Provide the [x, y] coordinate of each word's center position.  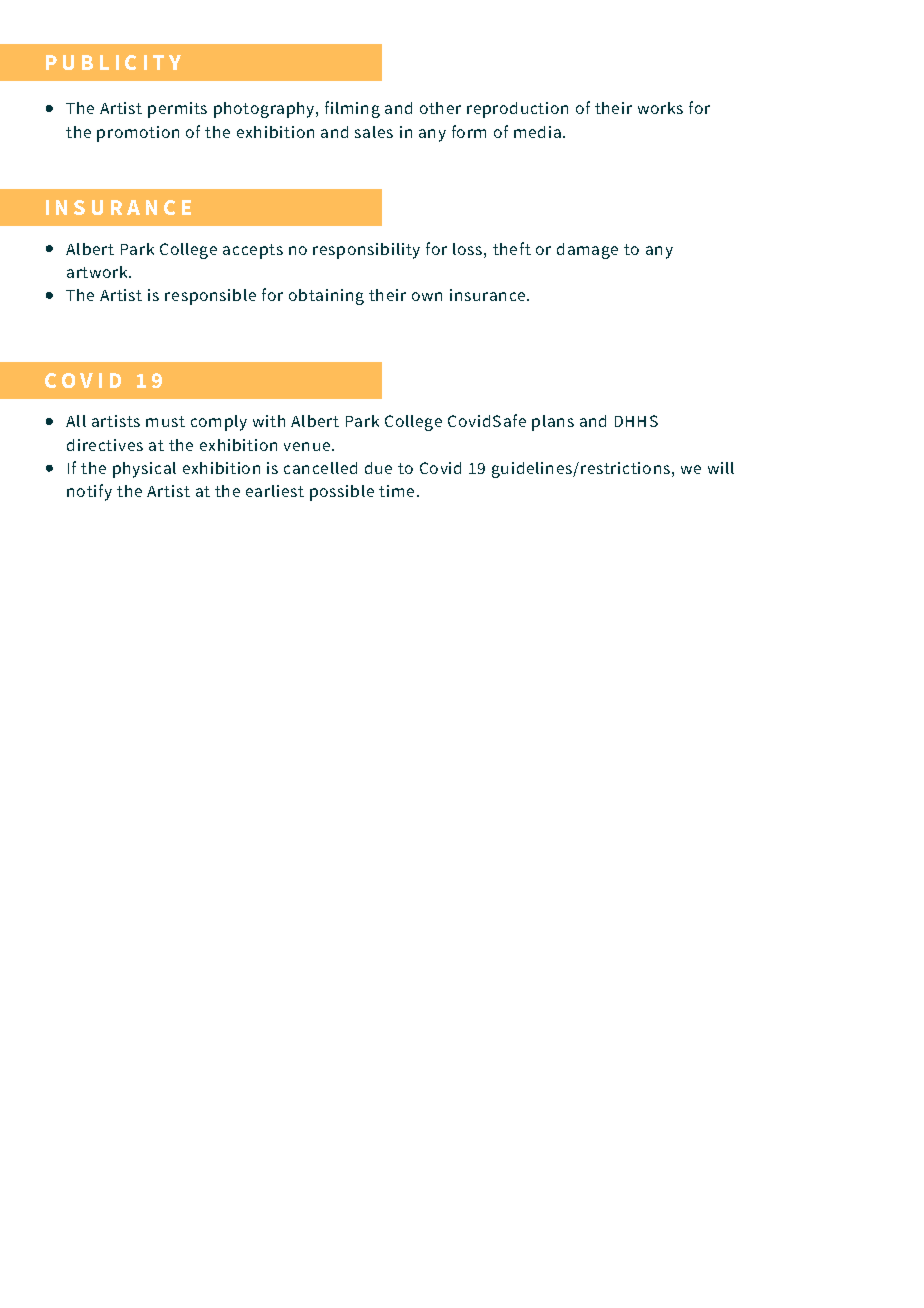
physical [144, 470]
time [396, 491]
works [660, 108]
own [427, 296]
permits [177, 110]
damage [587, 251]
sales [374, 132]
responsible [210, 297]
